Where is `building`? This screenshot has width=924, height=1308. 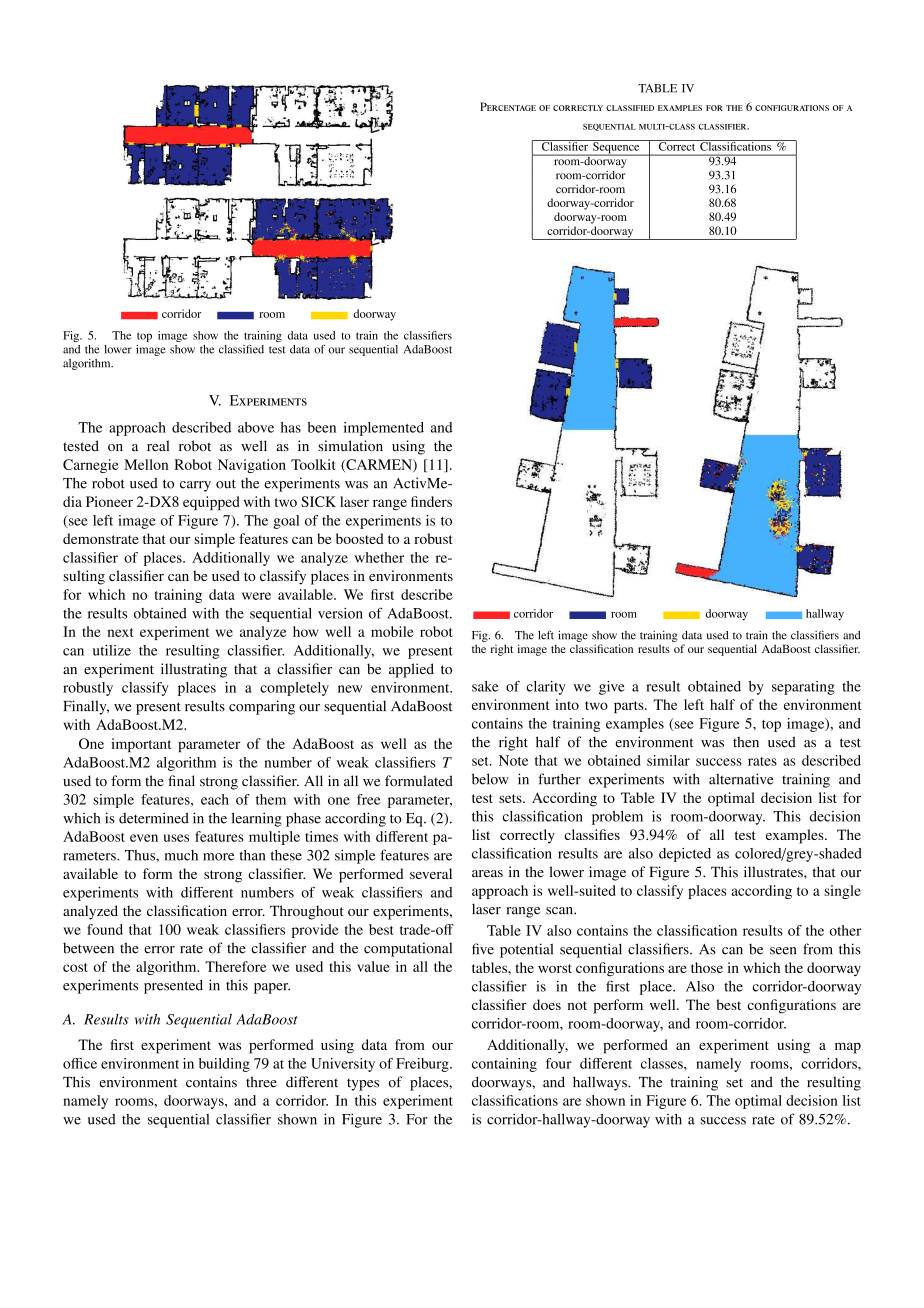
building is located at coordinates (224, 1065).
